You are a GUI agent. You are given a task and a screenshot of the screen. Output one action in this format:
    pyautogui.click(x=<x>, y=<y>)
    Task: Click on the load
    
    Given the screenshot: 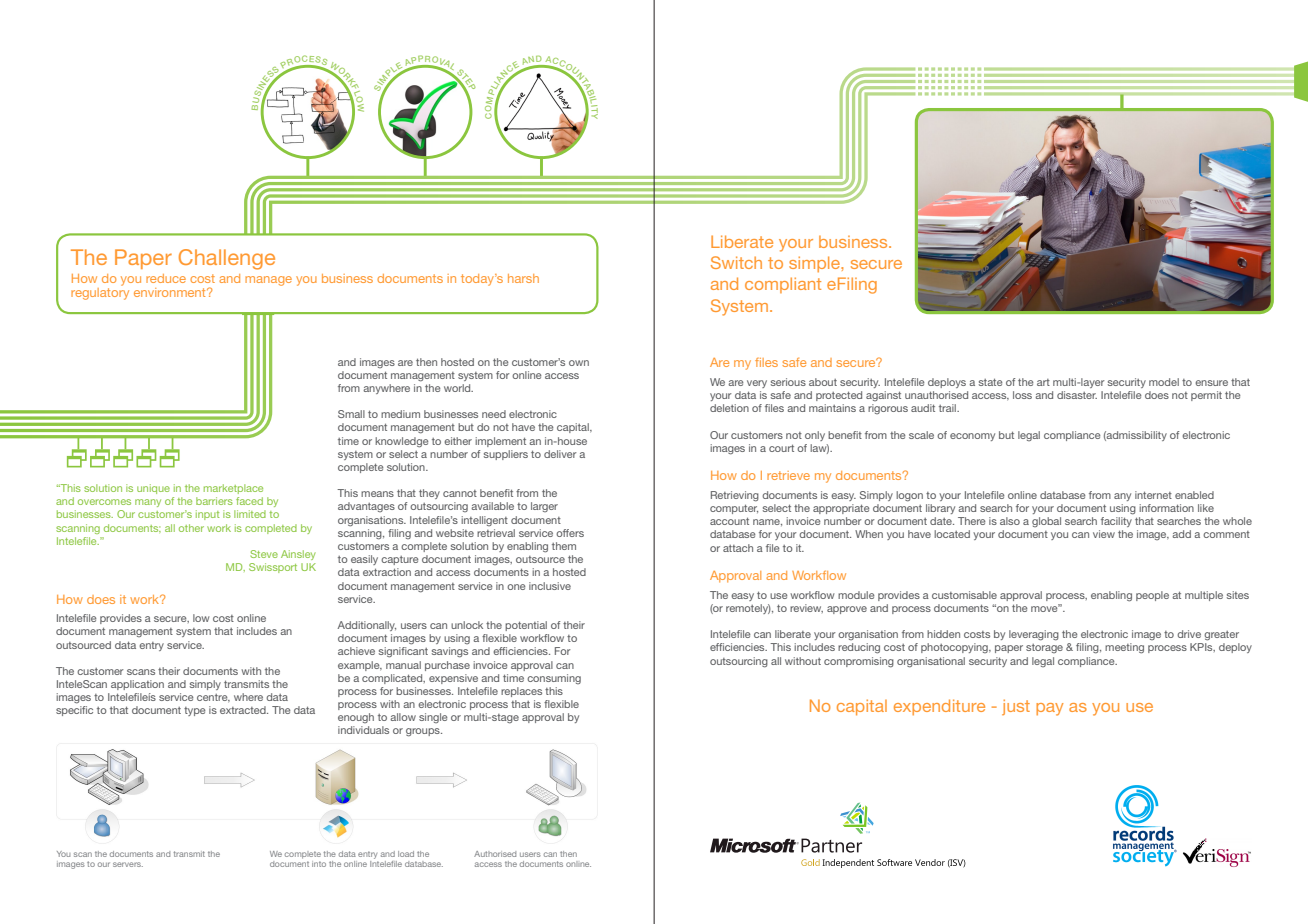 What is the action you would take?
    pyautogui.click(x=406, y=854)
